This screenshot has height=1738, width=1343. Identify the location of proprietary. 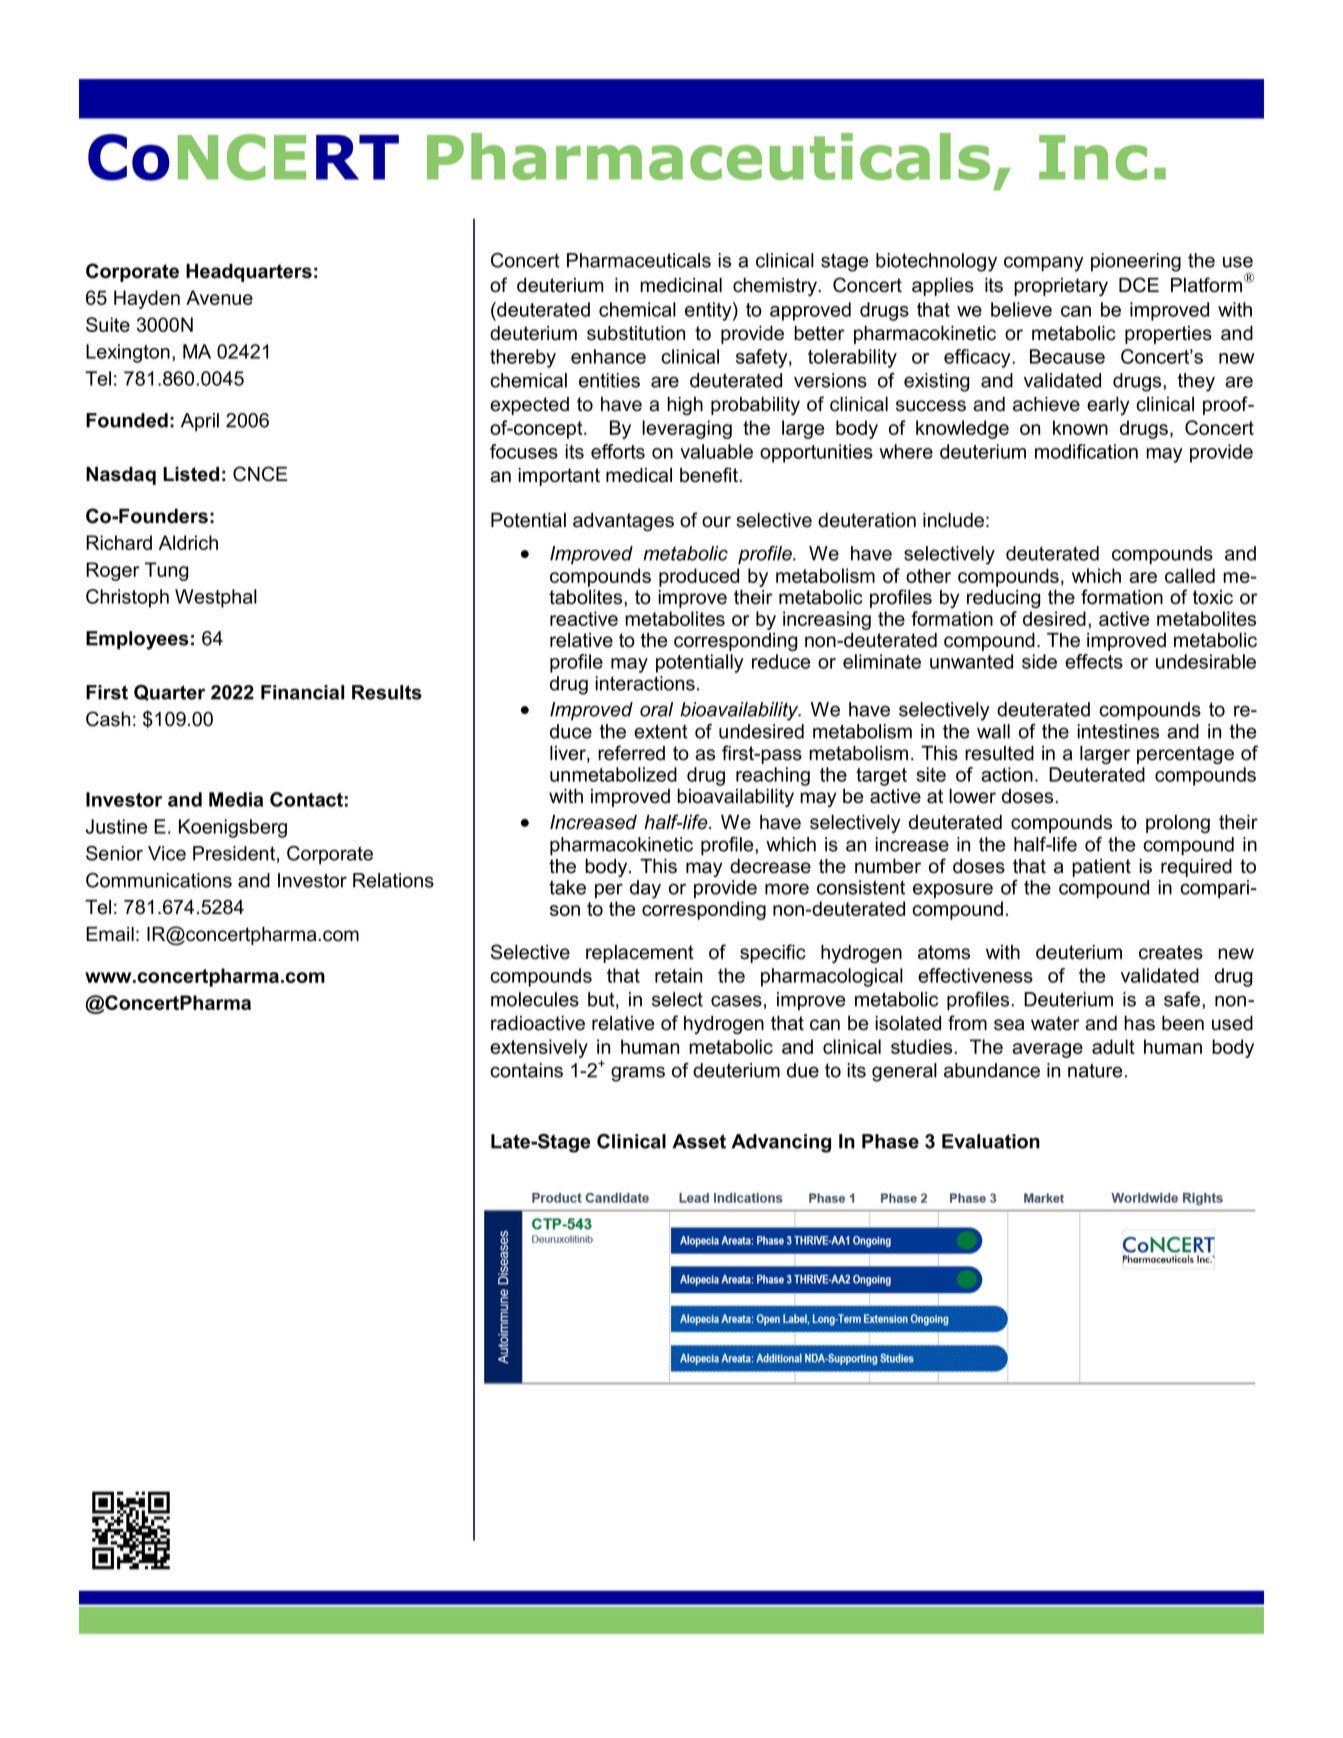
(1061, 287).
